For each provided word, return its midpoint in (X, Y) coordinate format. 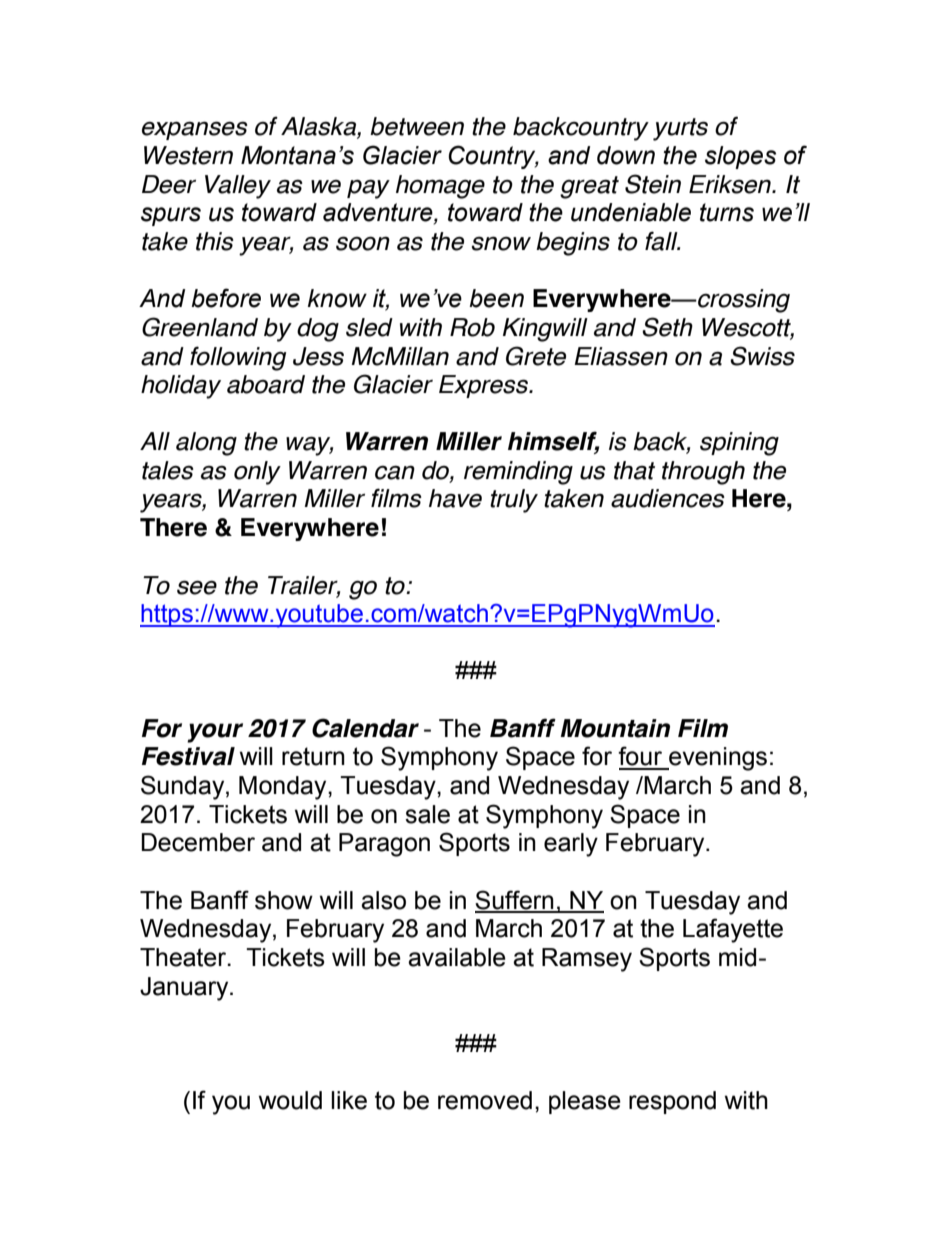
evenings (717, 759)
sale (427, 814)
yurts (680, 129)
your (215, 733)
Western (188, 155)
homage (440, 187)
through (703, 473)
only (257, 473)
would (290, 1100)
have (455, 498)
